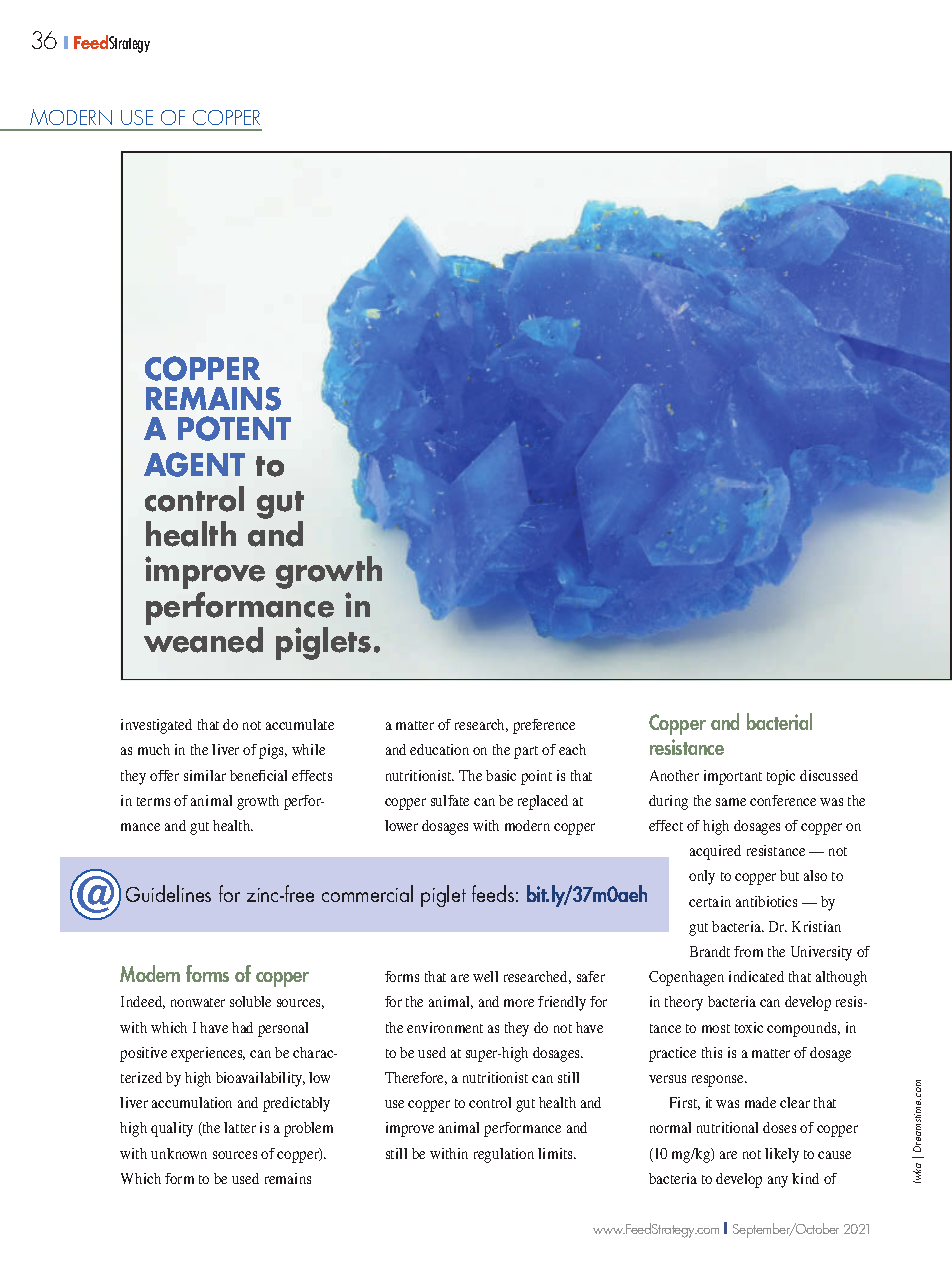  I want to click on likely, so click(782, 1155).
